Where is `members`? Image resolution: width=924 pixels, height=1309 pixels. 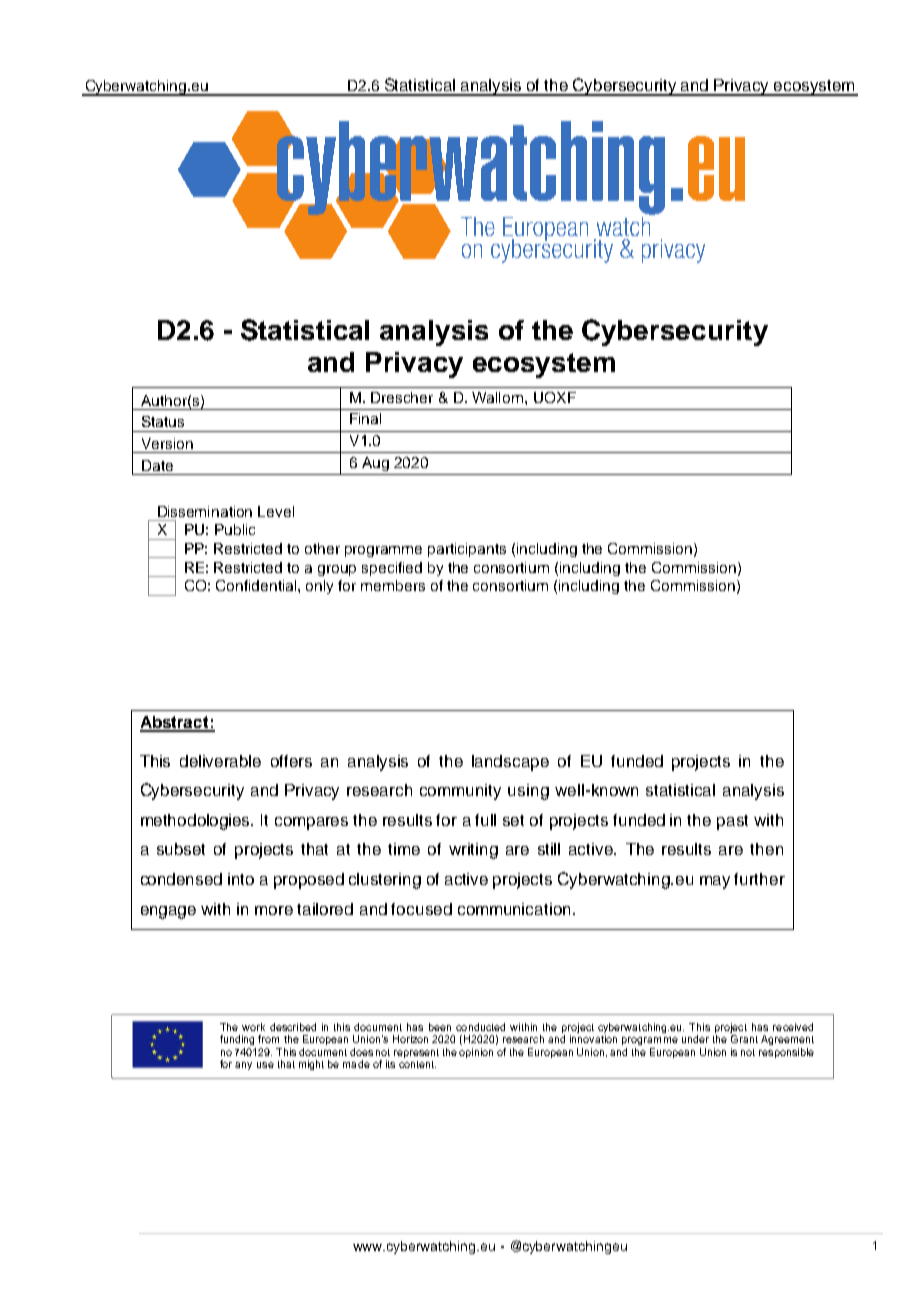
members is located at coordinates (393, 585).
